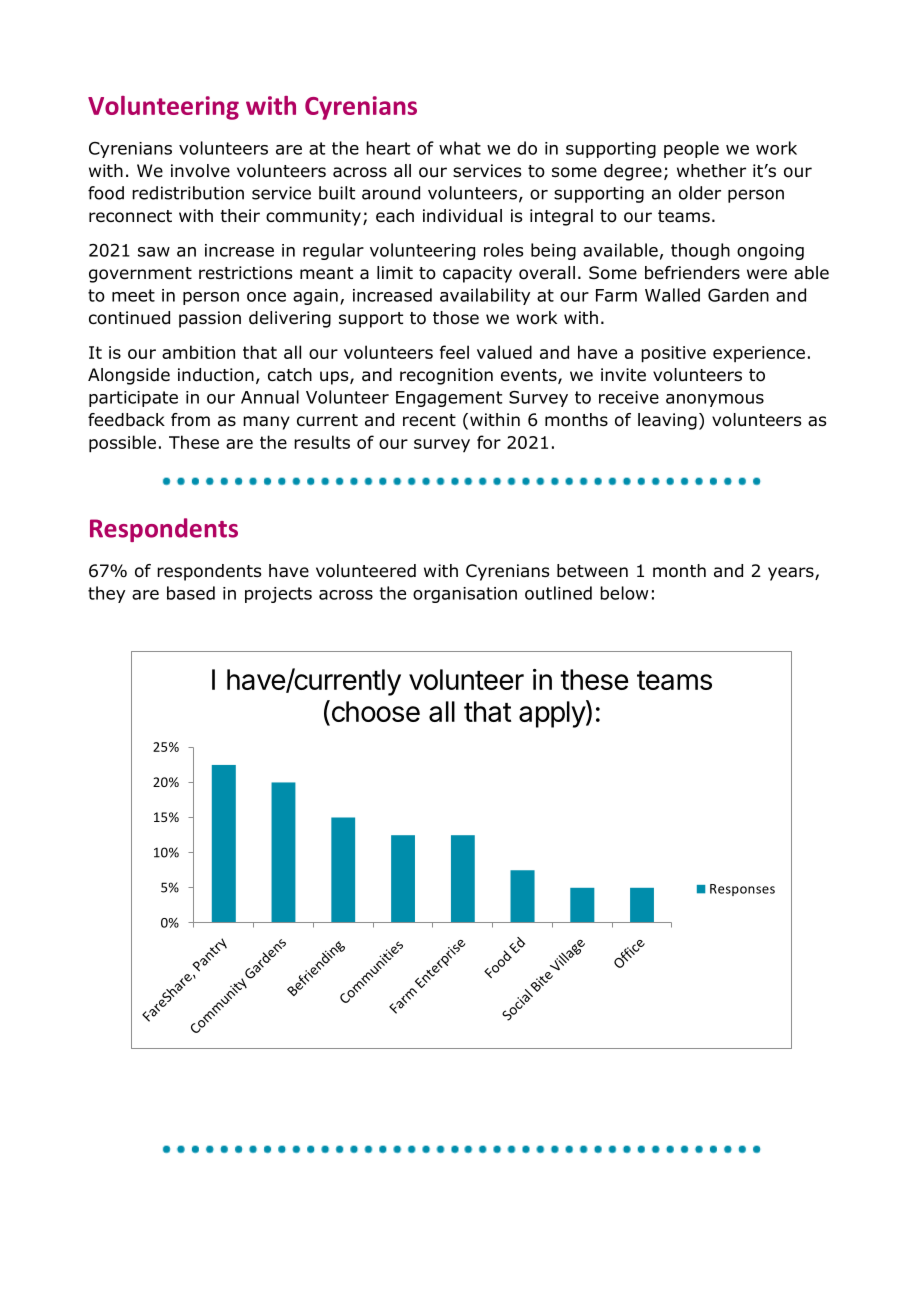 Image resolution: width=924 pixels, height=1308 pixels. I want to click on what, so click(460, 148).
